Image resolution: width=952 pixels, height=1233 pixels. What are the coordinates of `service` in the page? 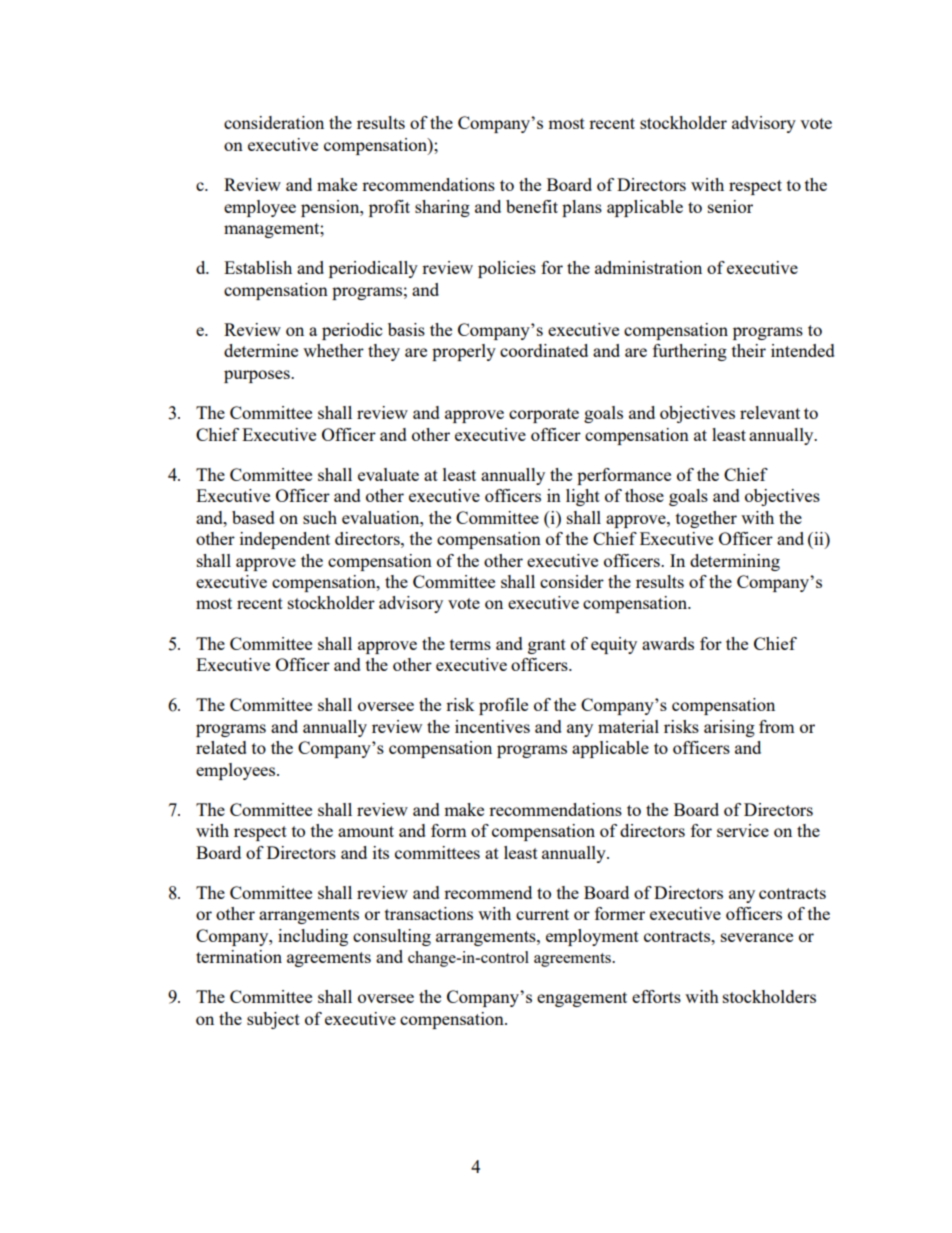 It's located at (743, 830).
